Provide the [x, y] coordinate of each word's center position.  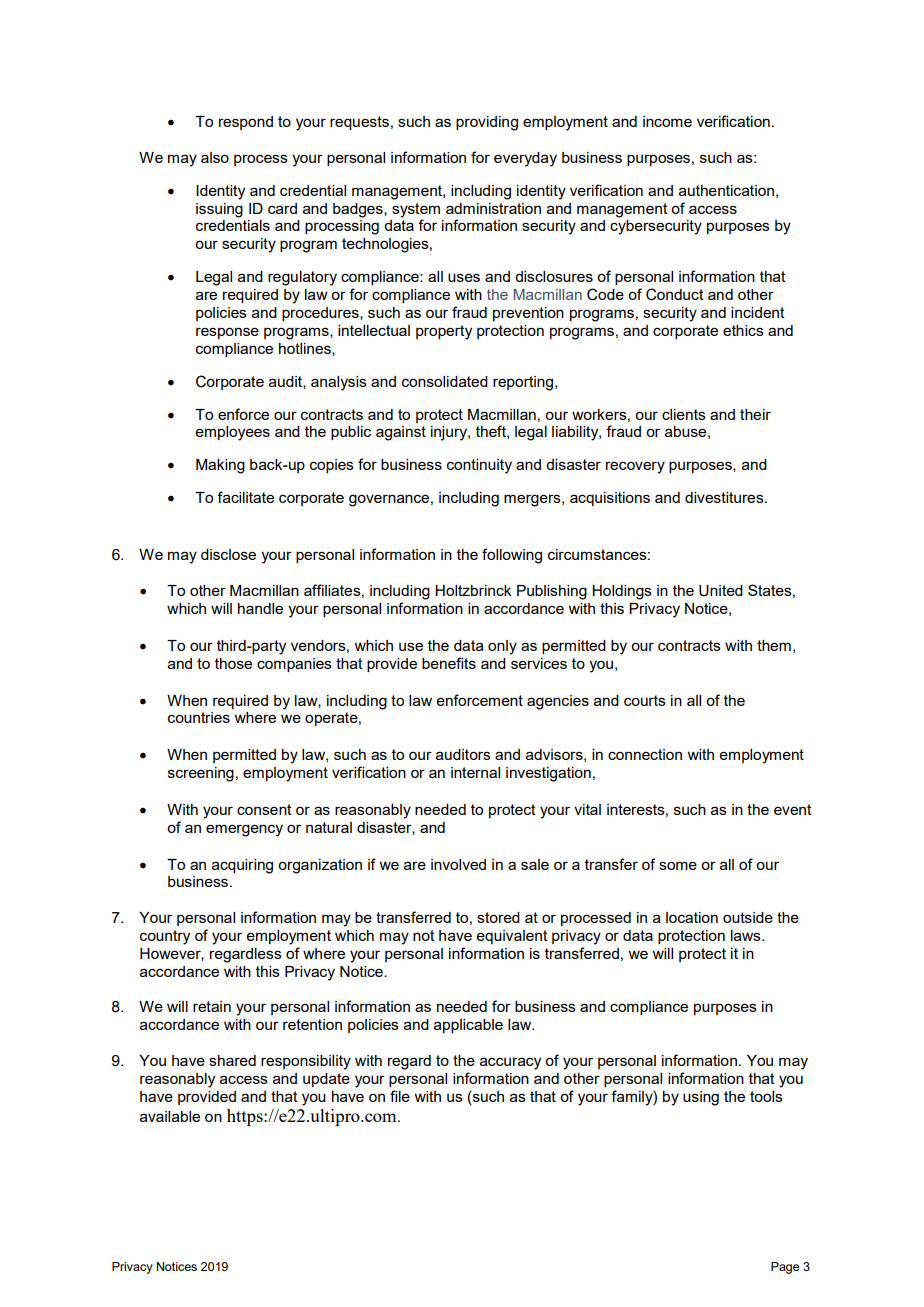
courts [645, 700]
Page [785, 1268]
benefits [449, 663]
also [215, 157]
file [400, 1096]
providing [487, 123]
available [170, 1116]
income [667, 121]
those [233, 663]
